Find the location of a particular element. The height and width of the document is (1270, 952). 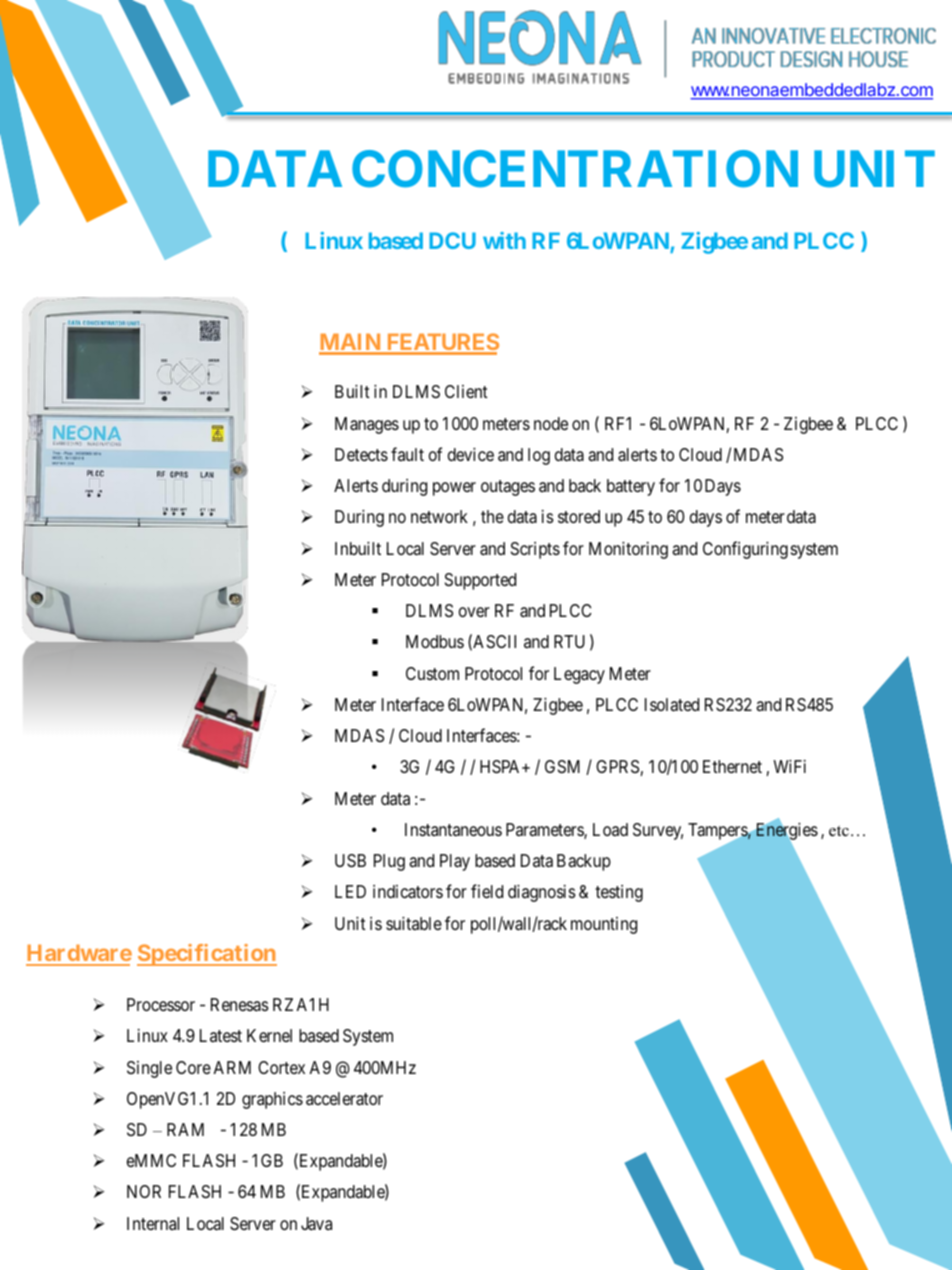

with is located at coordinates (504, 240).
